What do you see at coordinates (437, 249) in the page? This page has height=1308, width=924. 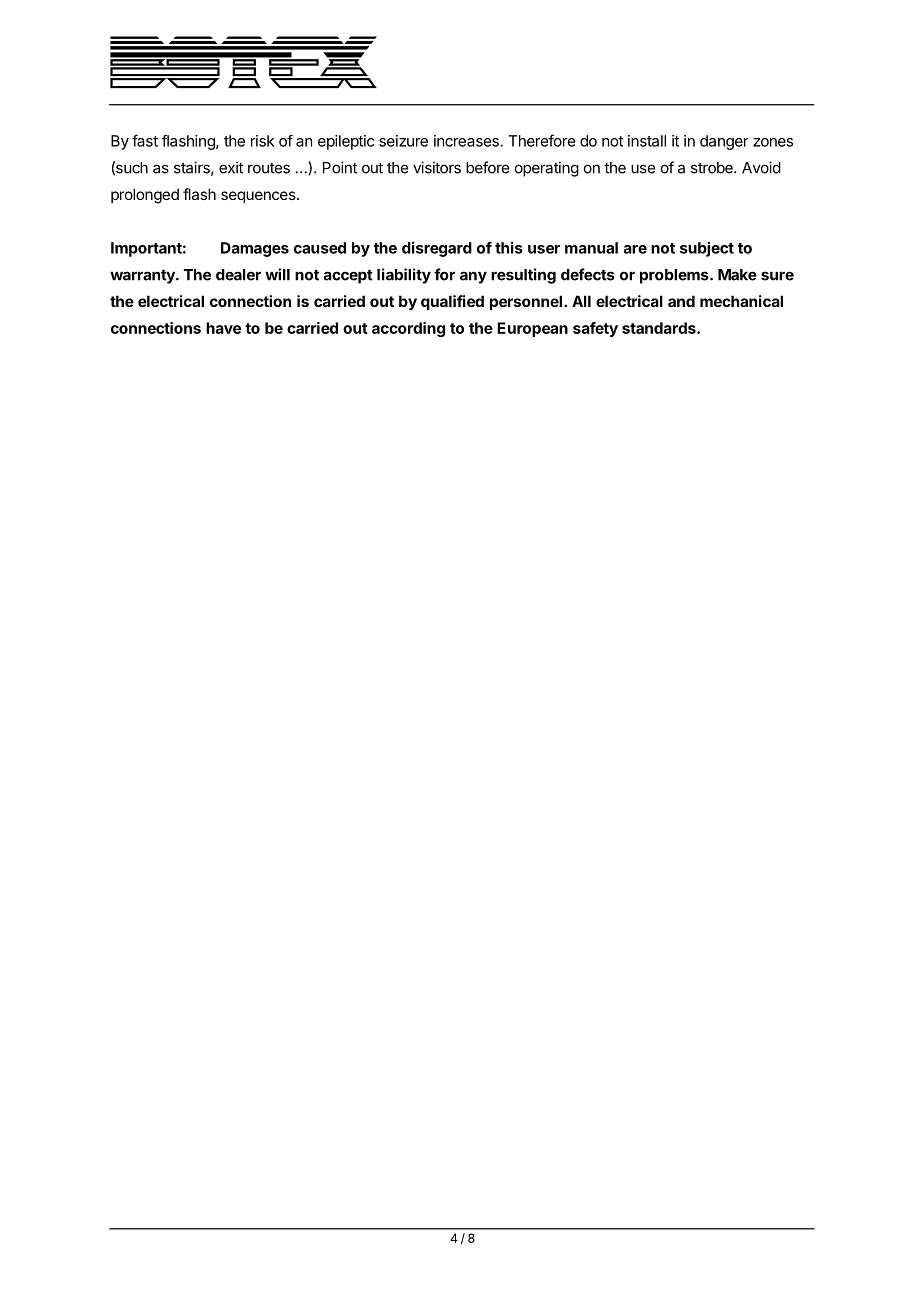 I see `disregard` at bounding box center [437, 249].
